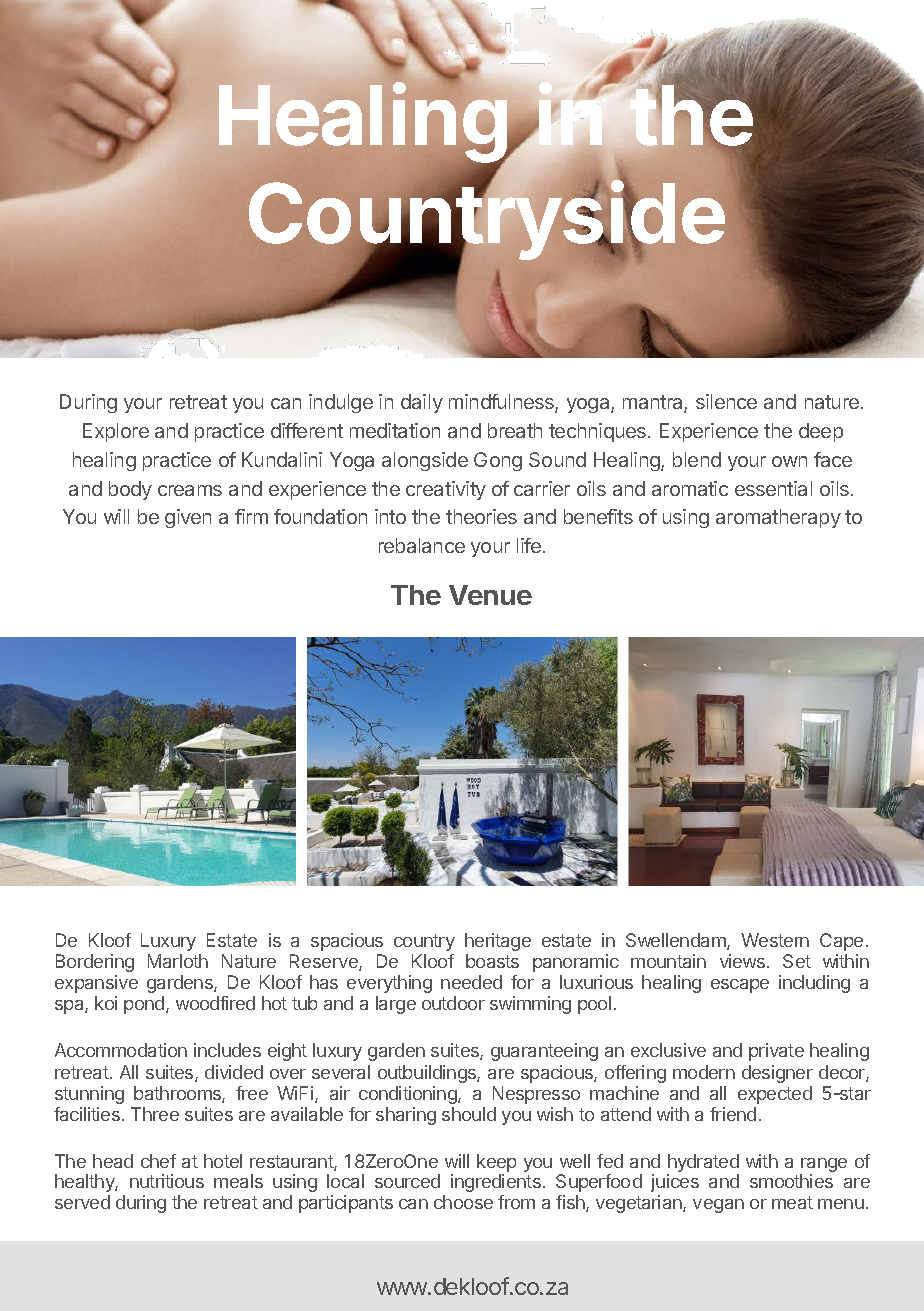 This screenshot has height=1311, width=924. I want to click on Bordering, so click(95, 963).
